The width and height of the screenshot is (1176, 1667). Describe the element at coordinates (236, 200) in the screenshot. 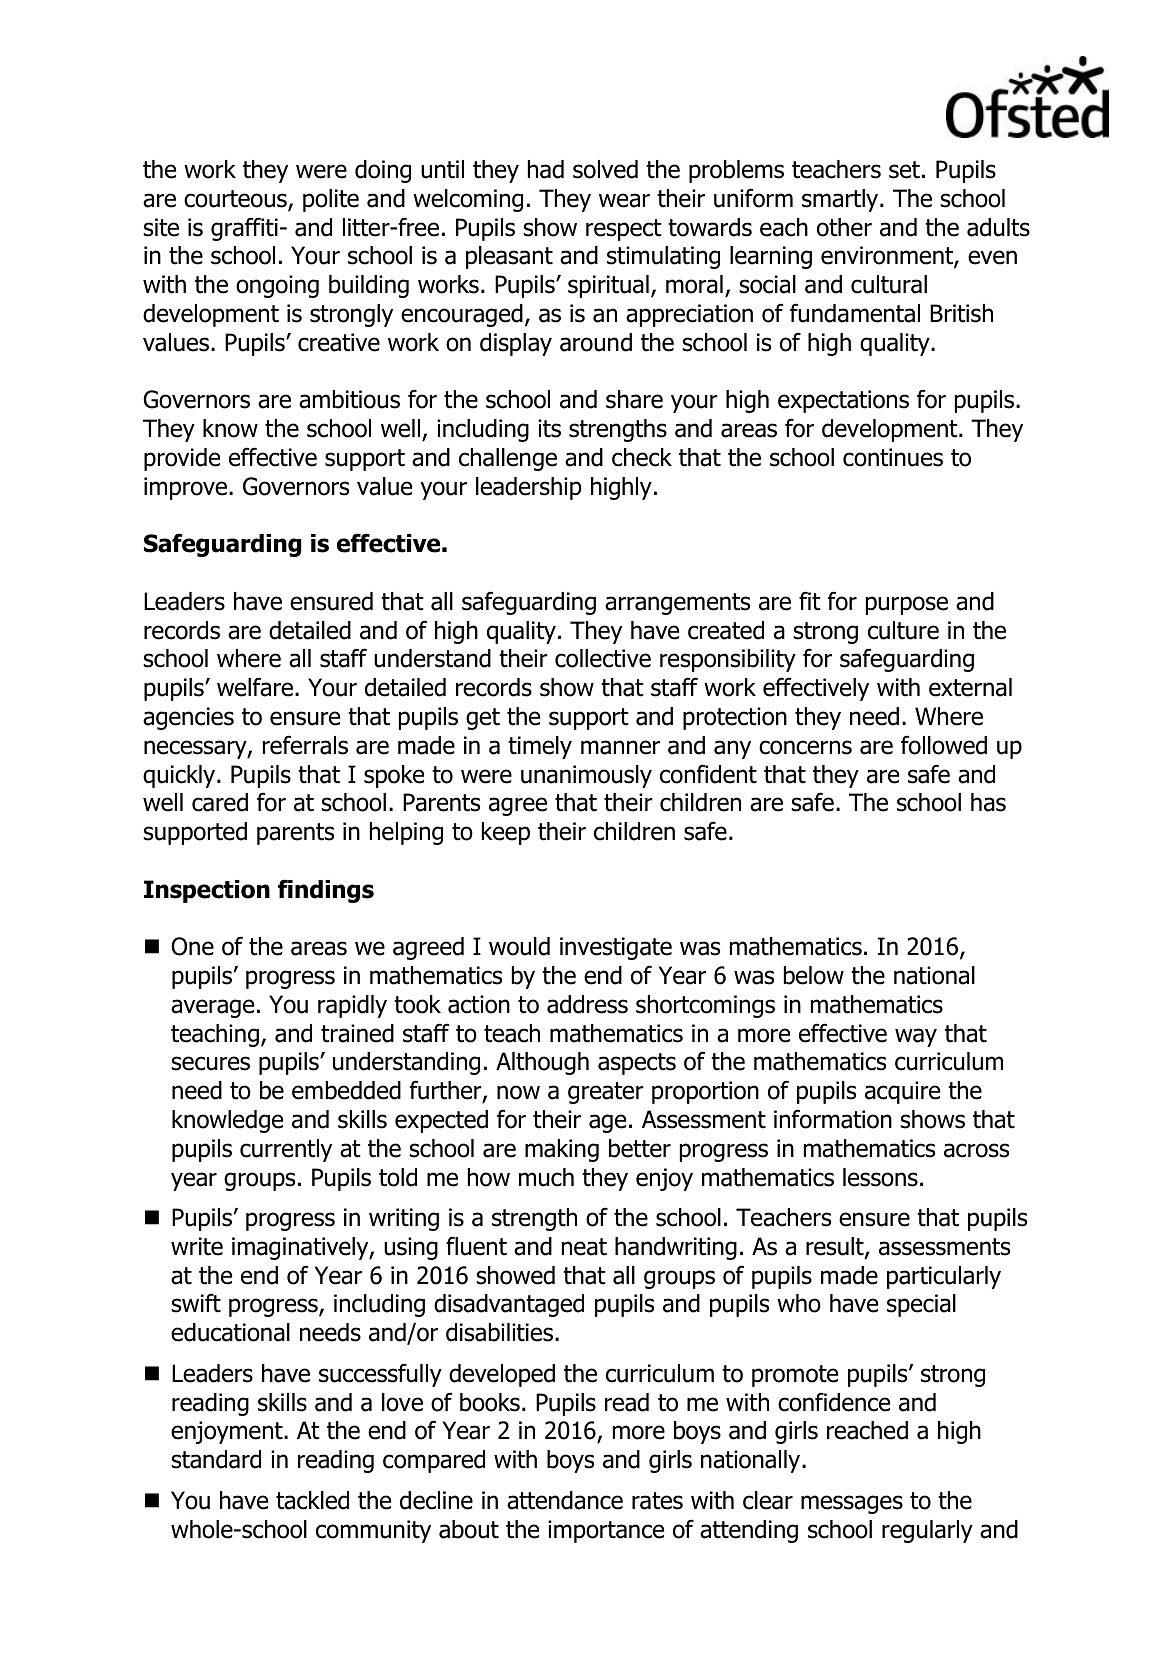

I see `courteous` at that location.
